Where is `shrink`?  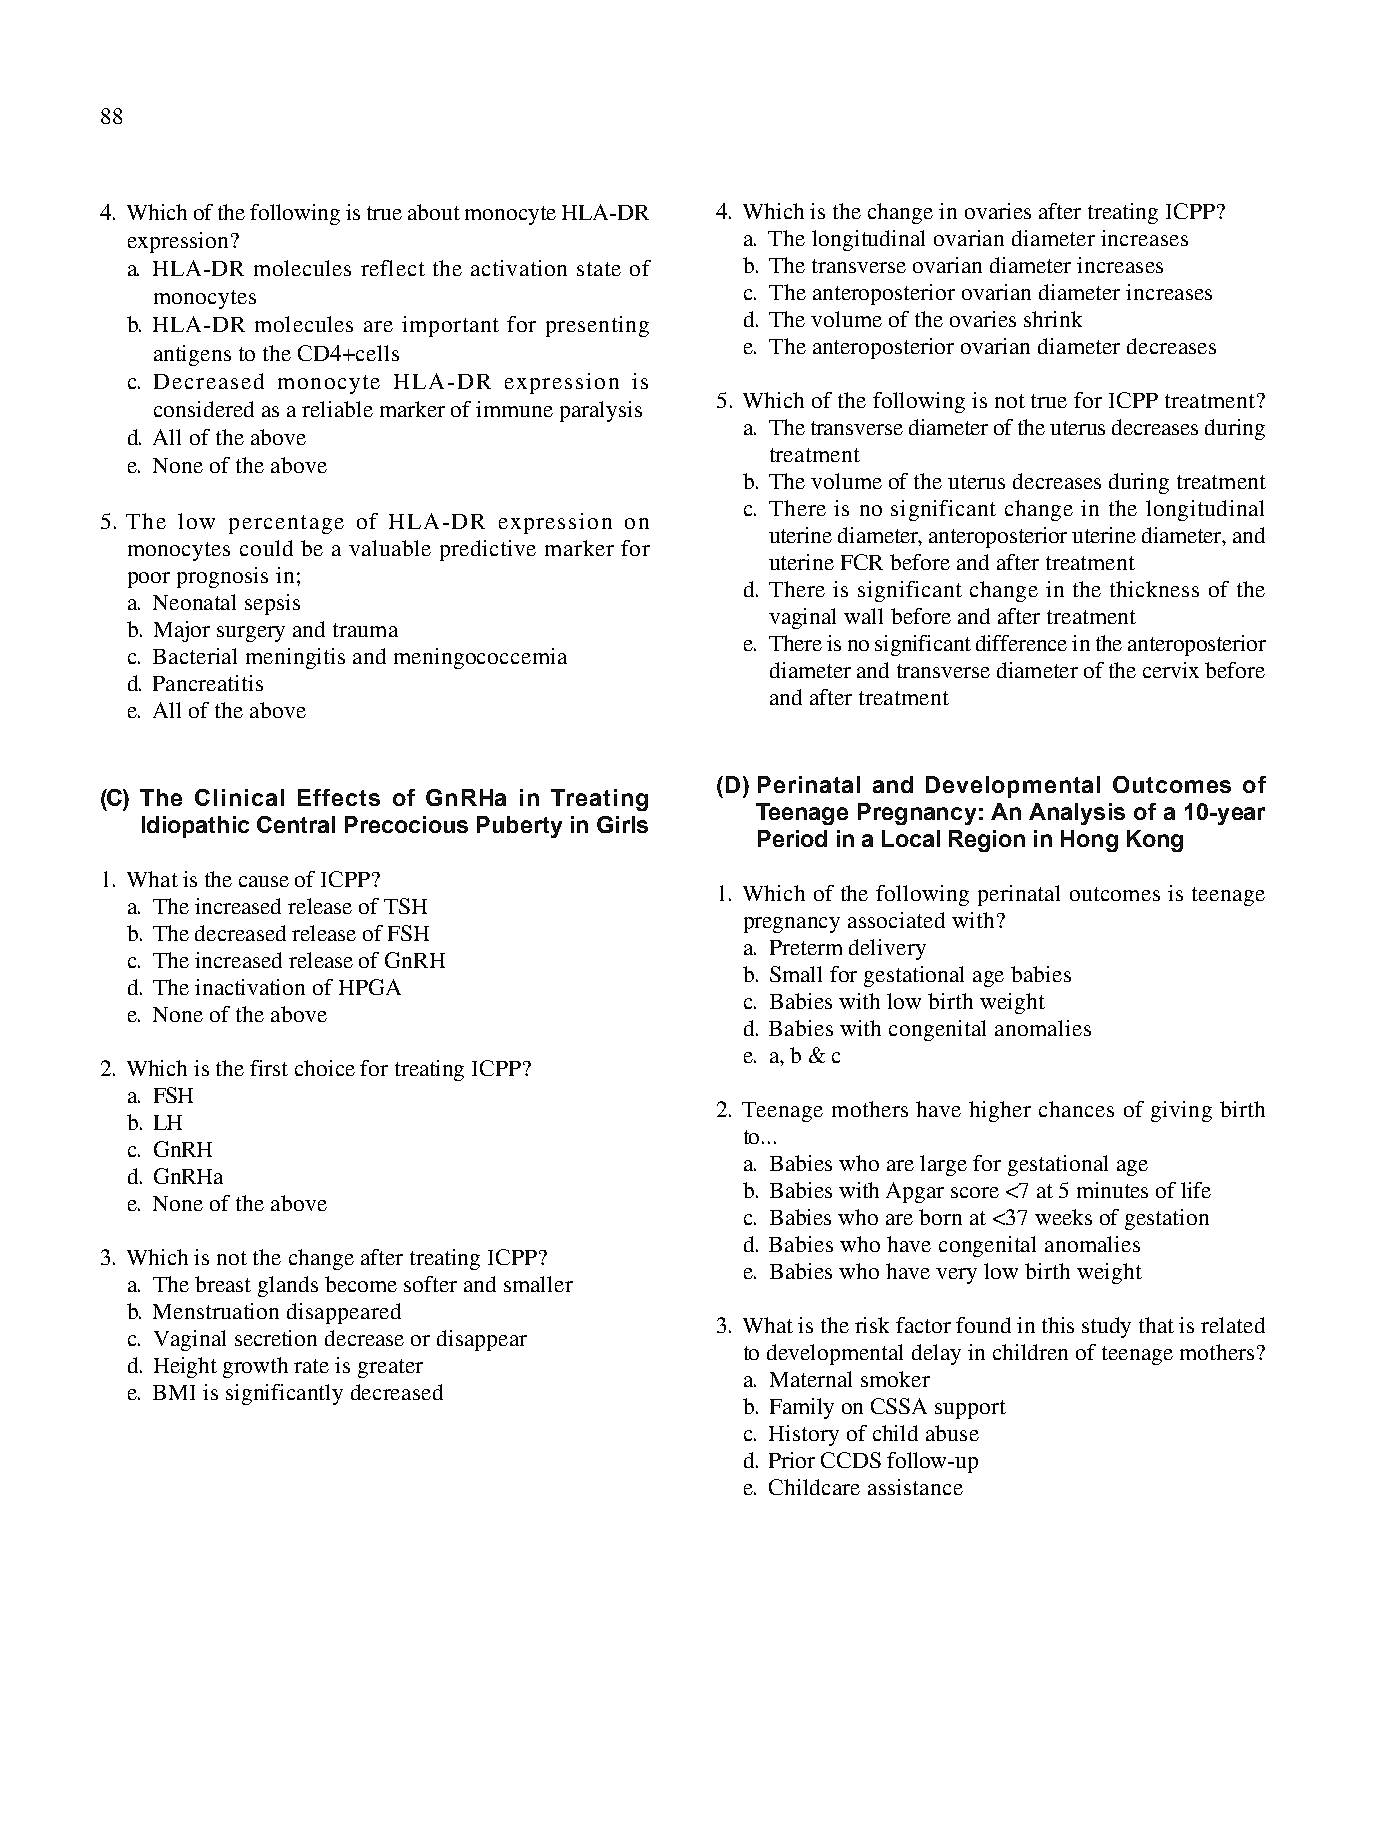
shrink is located at coordinates (1053, 319).
